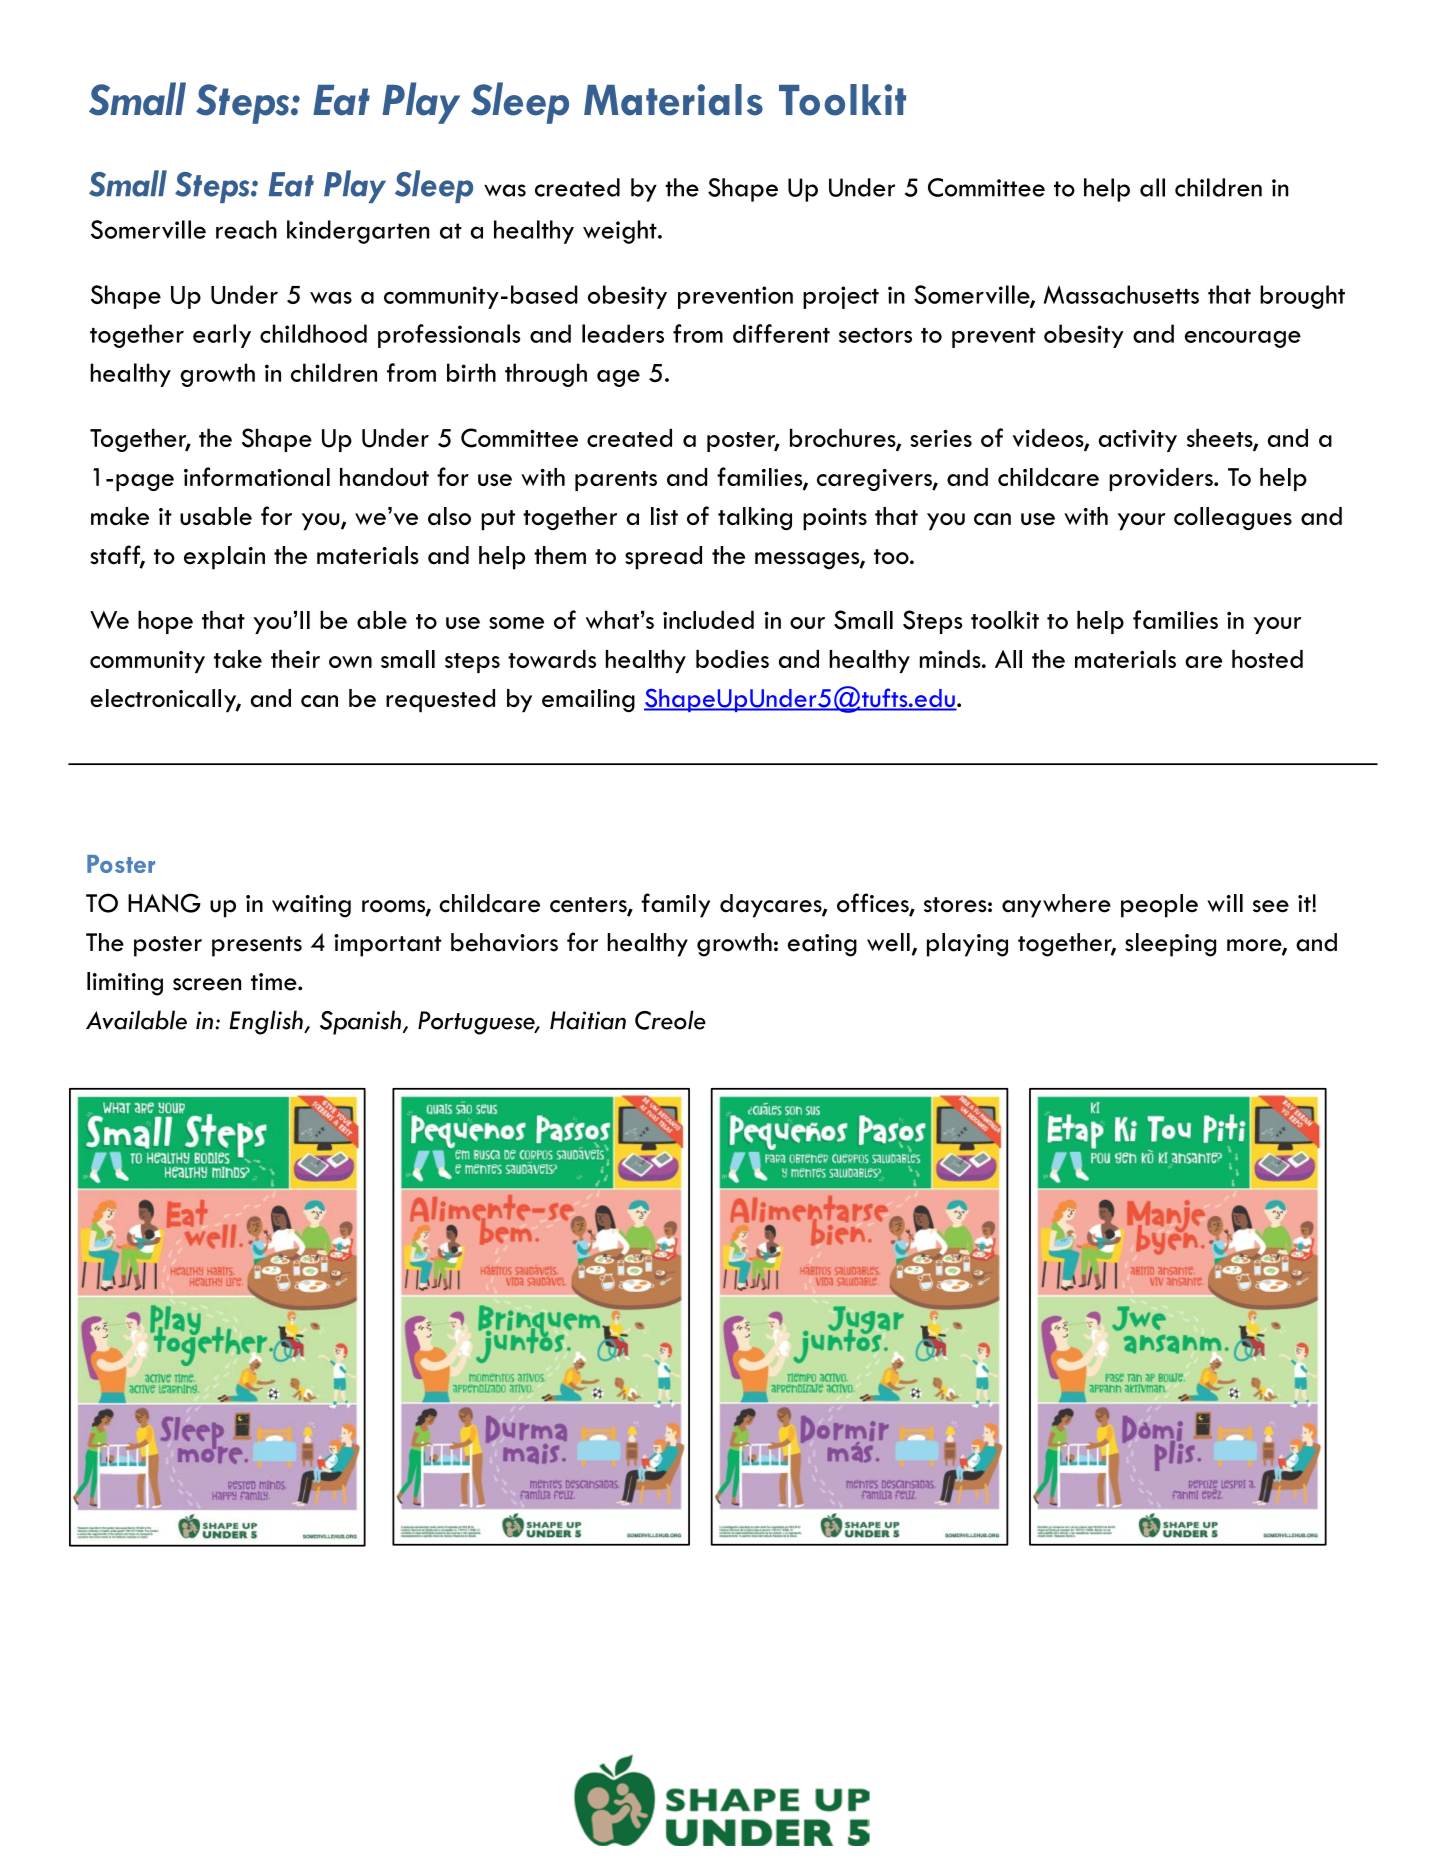 The image size is (1444, 1868). I want to click on people, so click(1159, 906).
